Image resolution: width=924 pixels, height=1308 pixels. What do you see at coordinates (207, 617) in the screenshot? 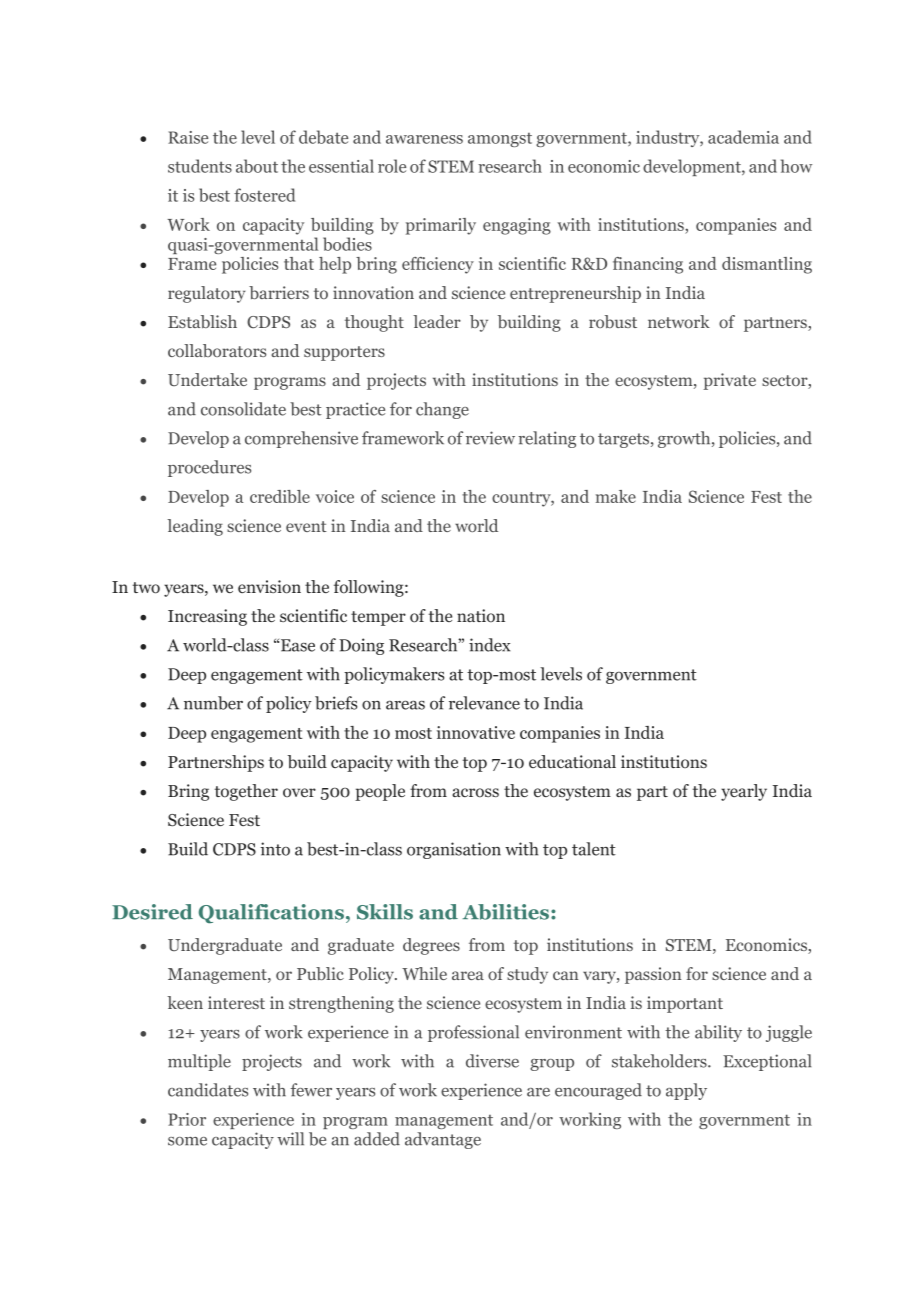
I see `Increasing` at bounding box center [207, 617].
